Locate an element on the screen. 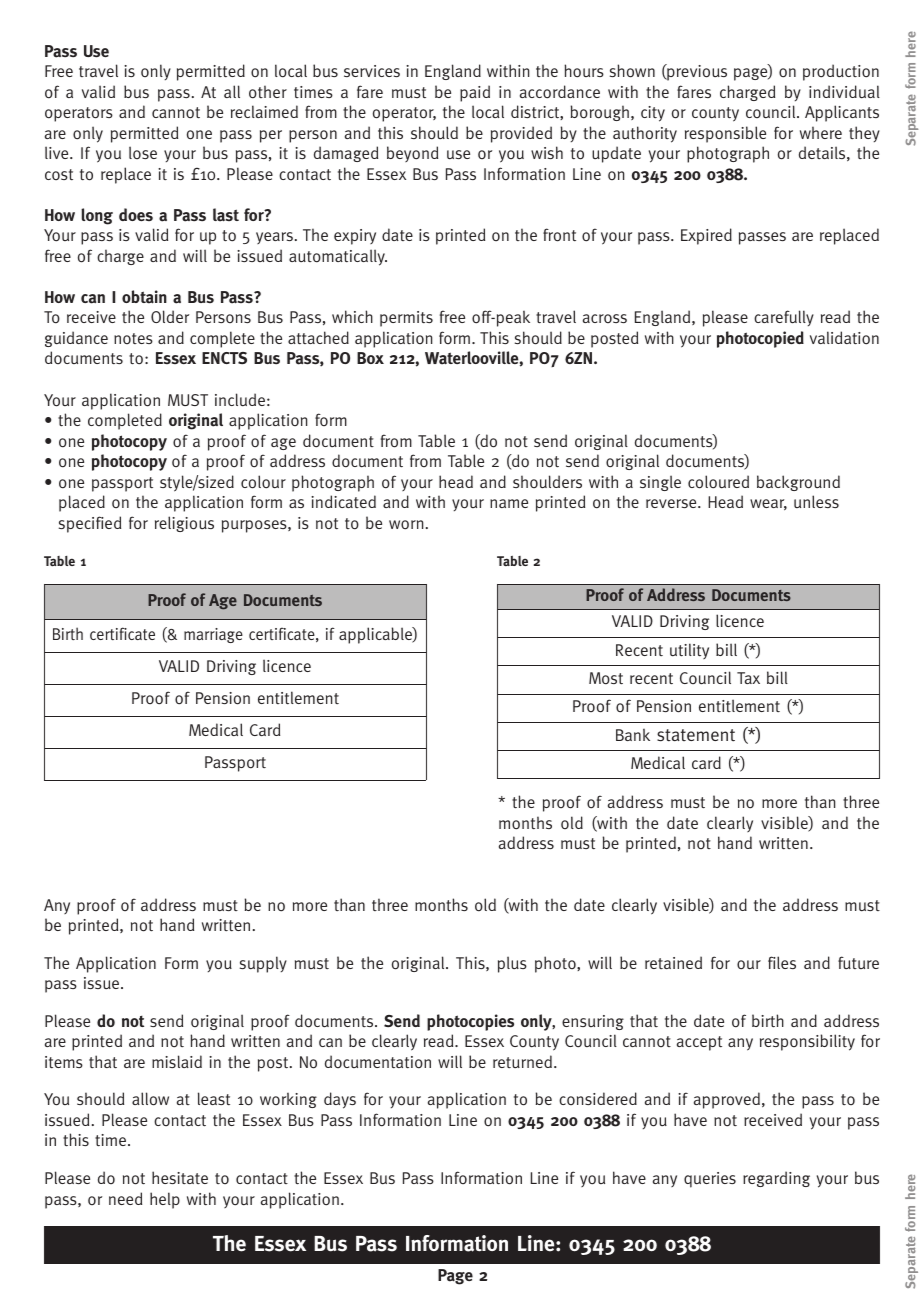 This screenshot has height=1308, width=924. days is located at coordinates (340, 1100).
